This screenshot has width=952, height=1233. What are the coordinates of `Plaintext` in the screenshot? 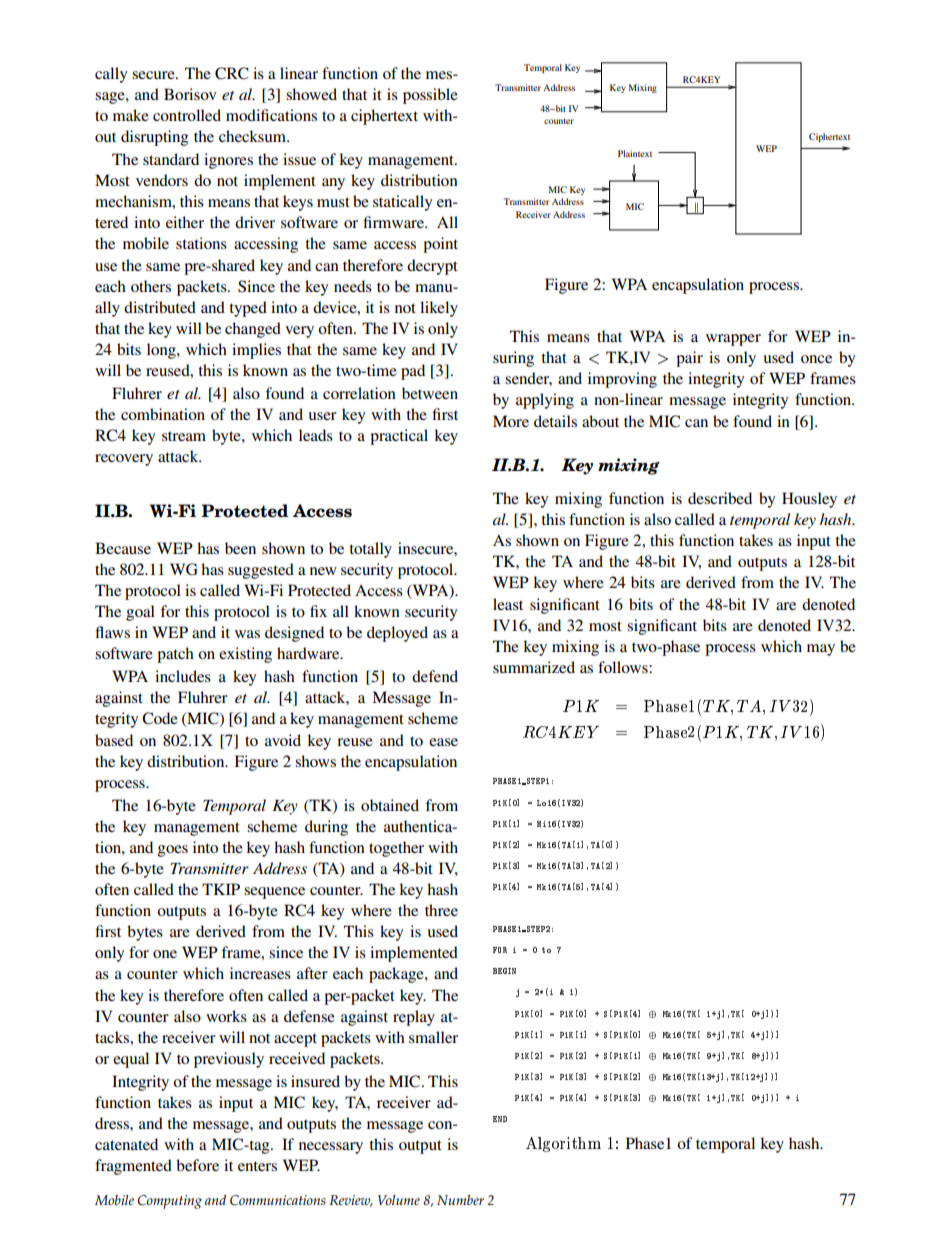 It's located at (635, 153).
